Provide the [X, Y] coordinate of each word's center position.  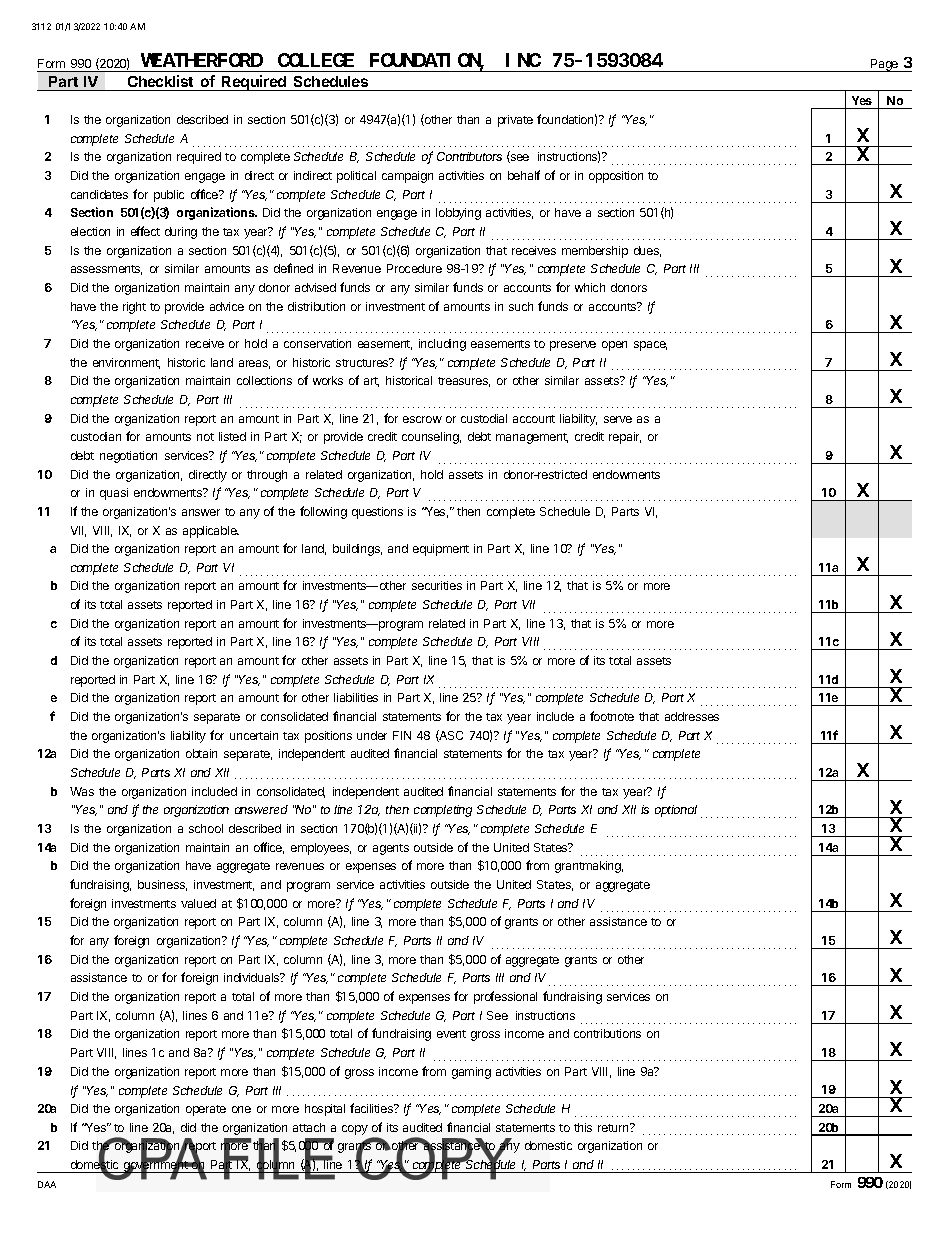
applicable [211, 532]
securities [437, 585]
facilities [372, 1108]
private [515, 121]
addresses [692, 716]
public [169, 196]
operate [206, 1110]
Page [885, 65]
